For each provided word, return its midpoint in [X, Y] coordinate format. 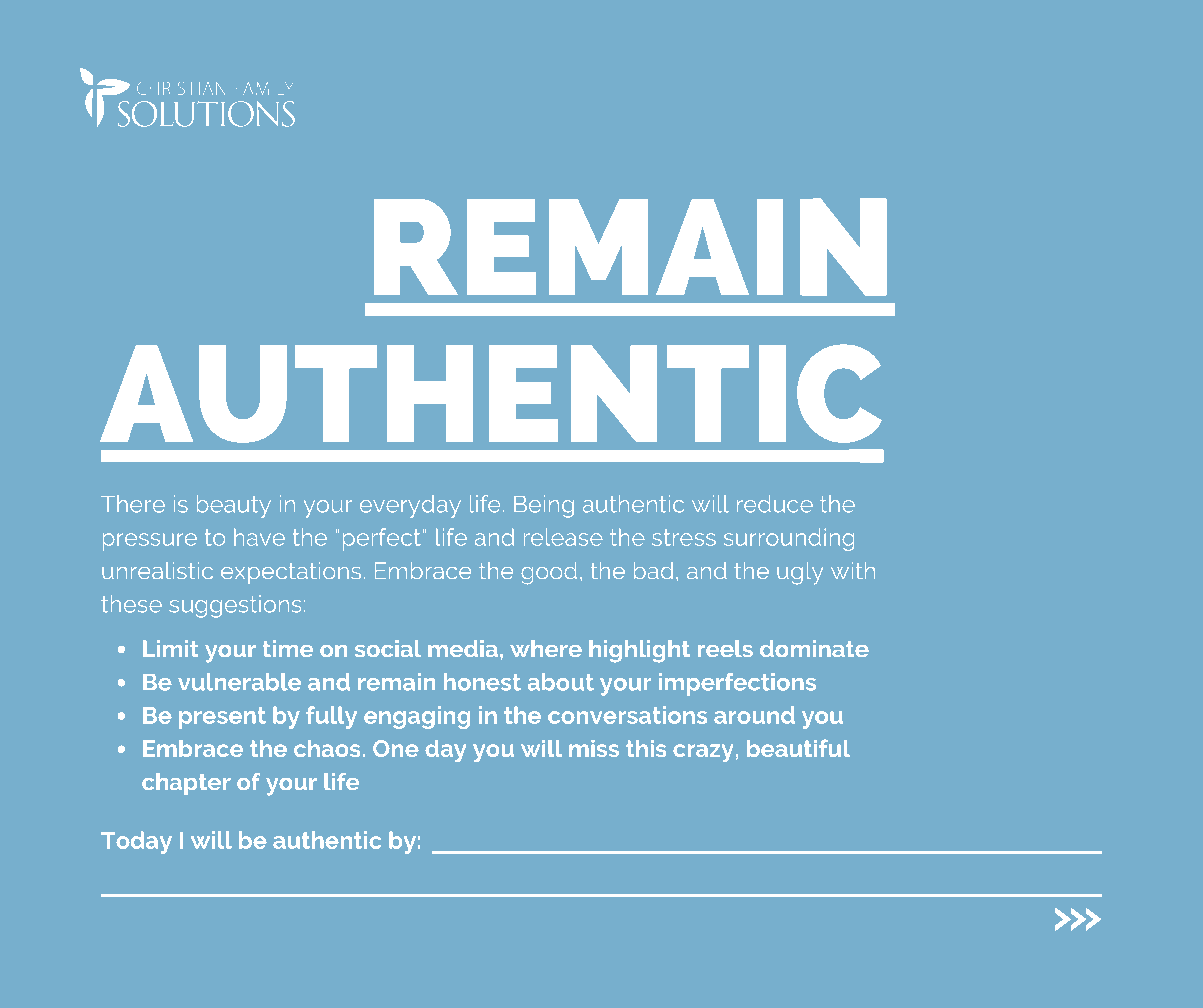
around [754, 715]
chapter [186, 784]
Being [544, 506]
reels [725, 648]
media [463, 648]
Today [136, 842]
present [222, 718]
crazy [703, 753]
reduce [775, 504]
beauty [234, 506]
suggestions [235, 606]
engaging [417, 717]
